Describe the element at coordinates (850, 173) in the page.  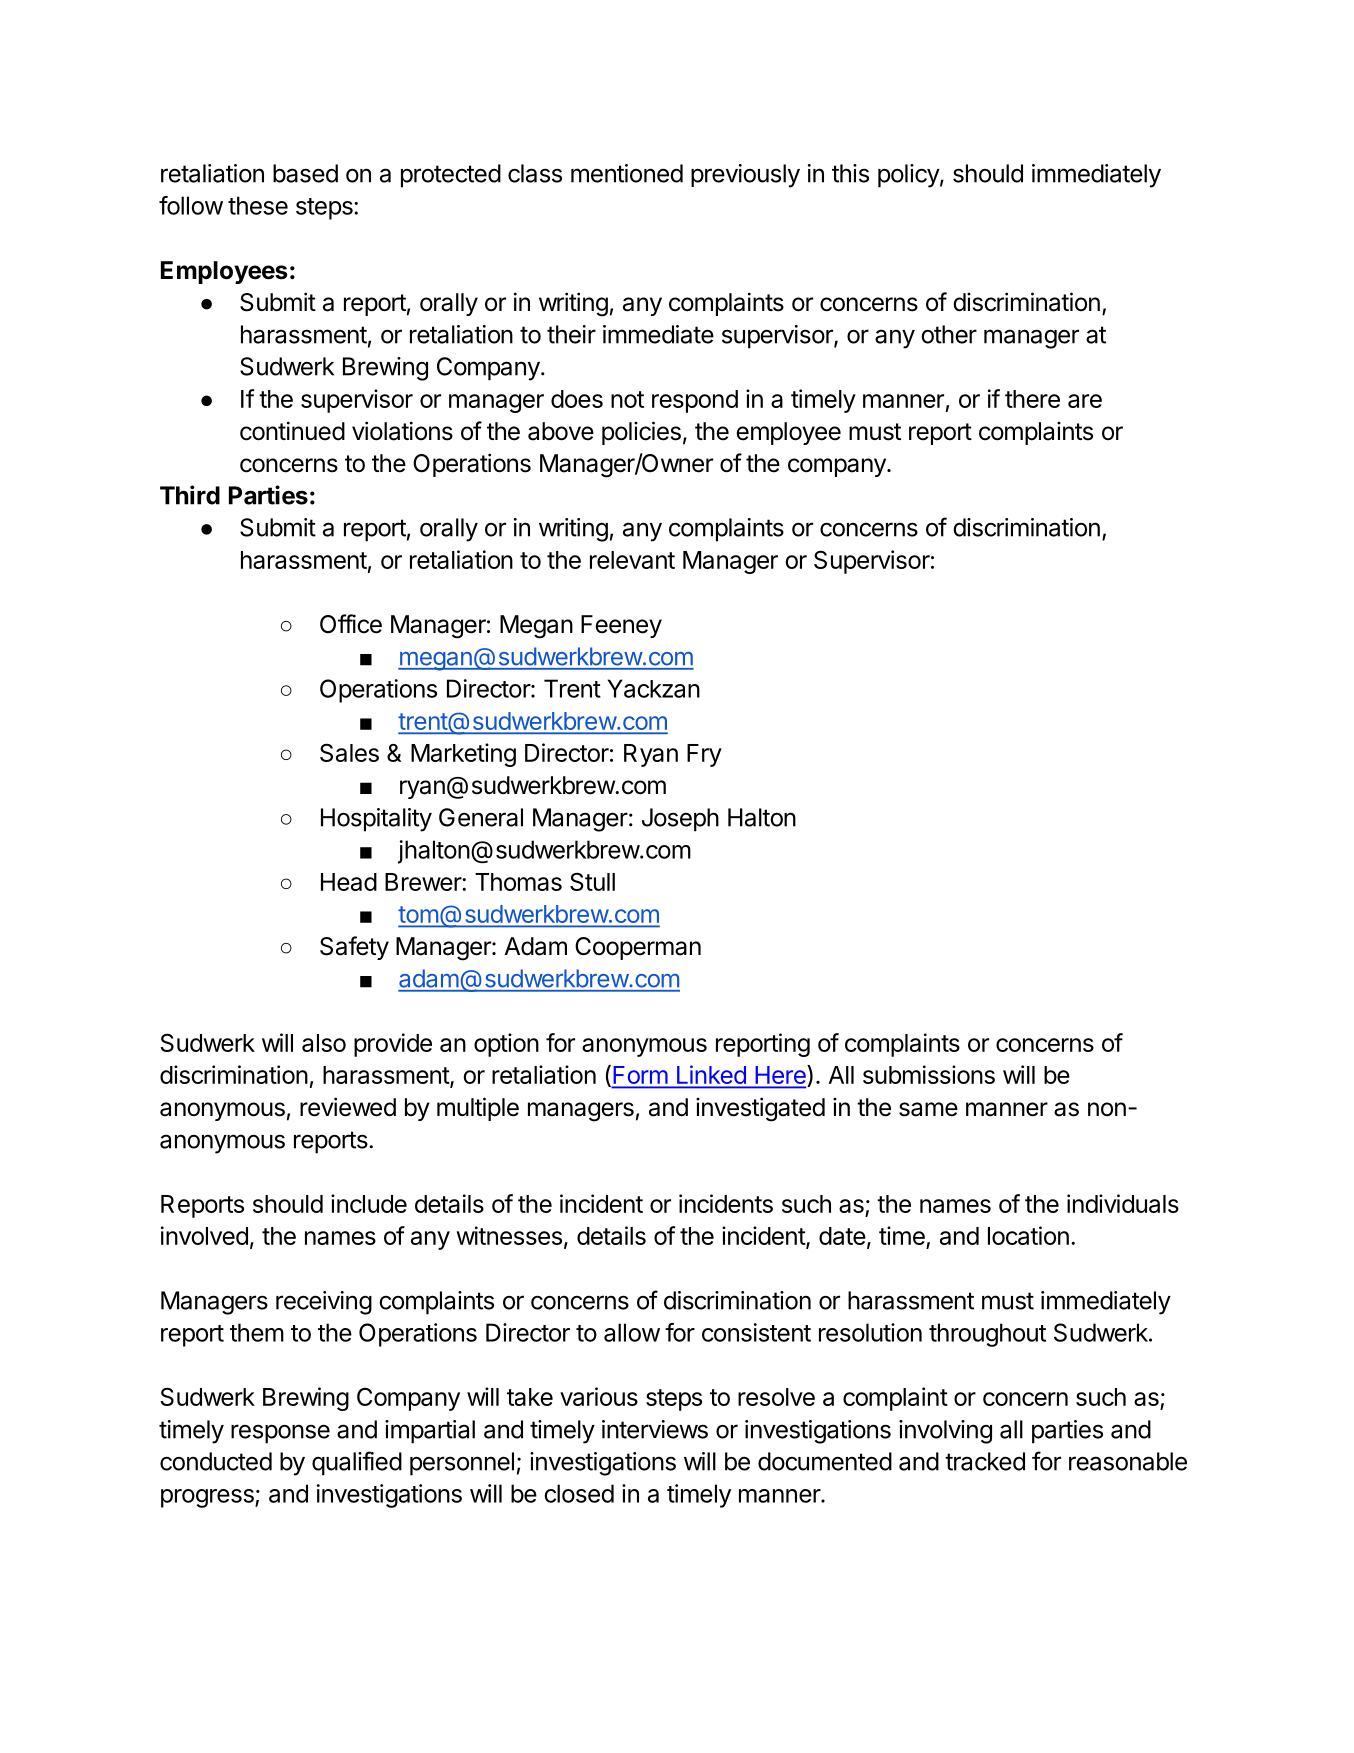
I see `this` at that location.
